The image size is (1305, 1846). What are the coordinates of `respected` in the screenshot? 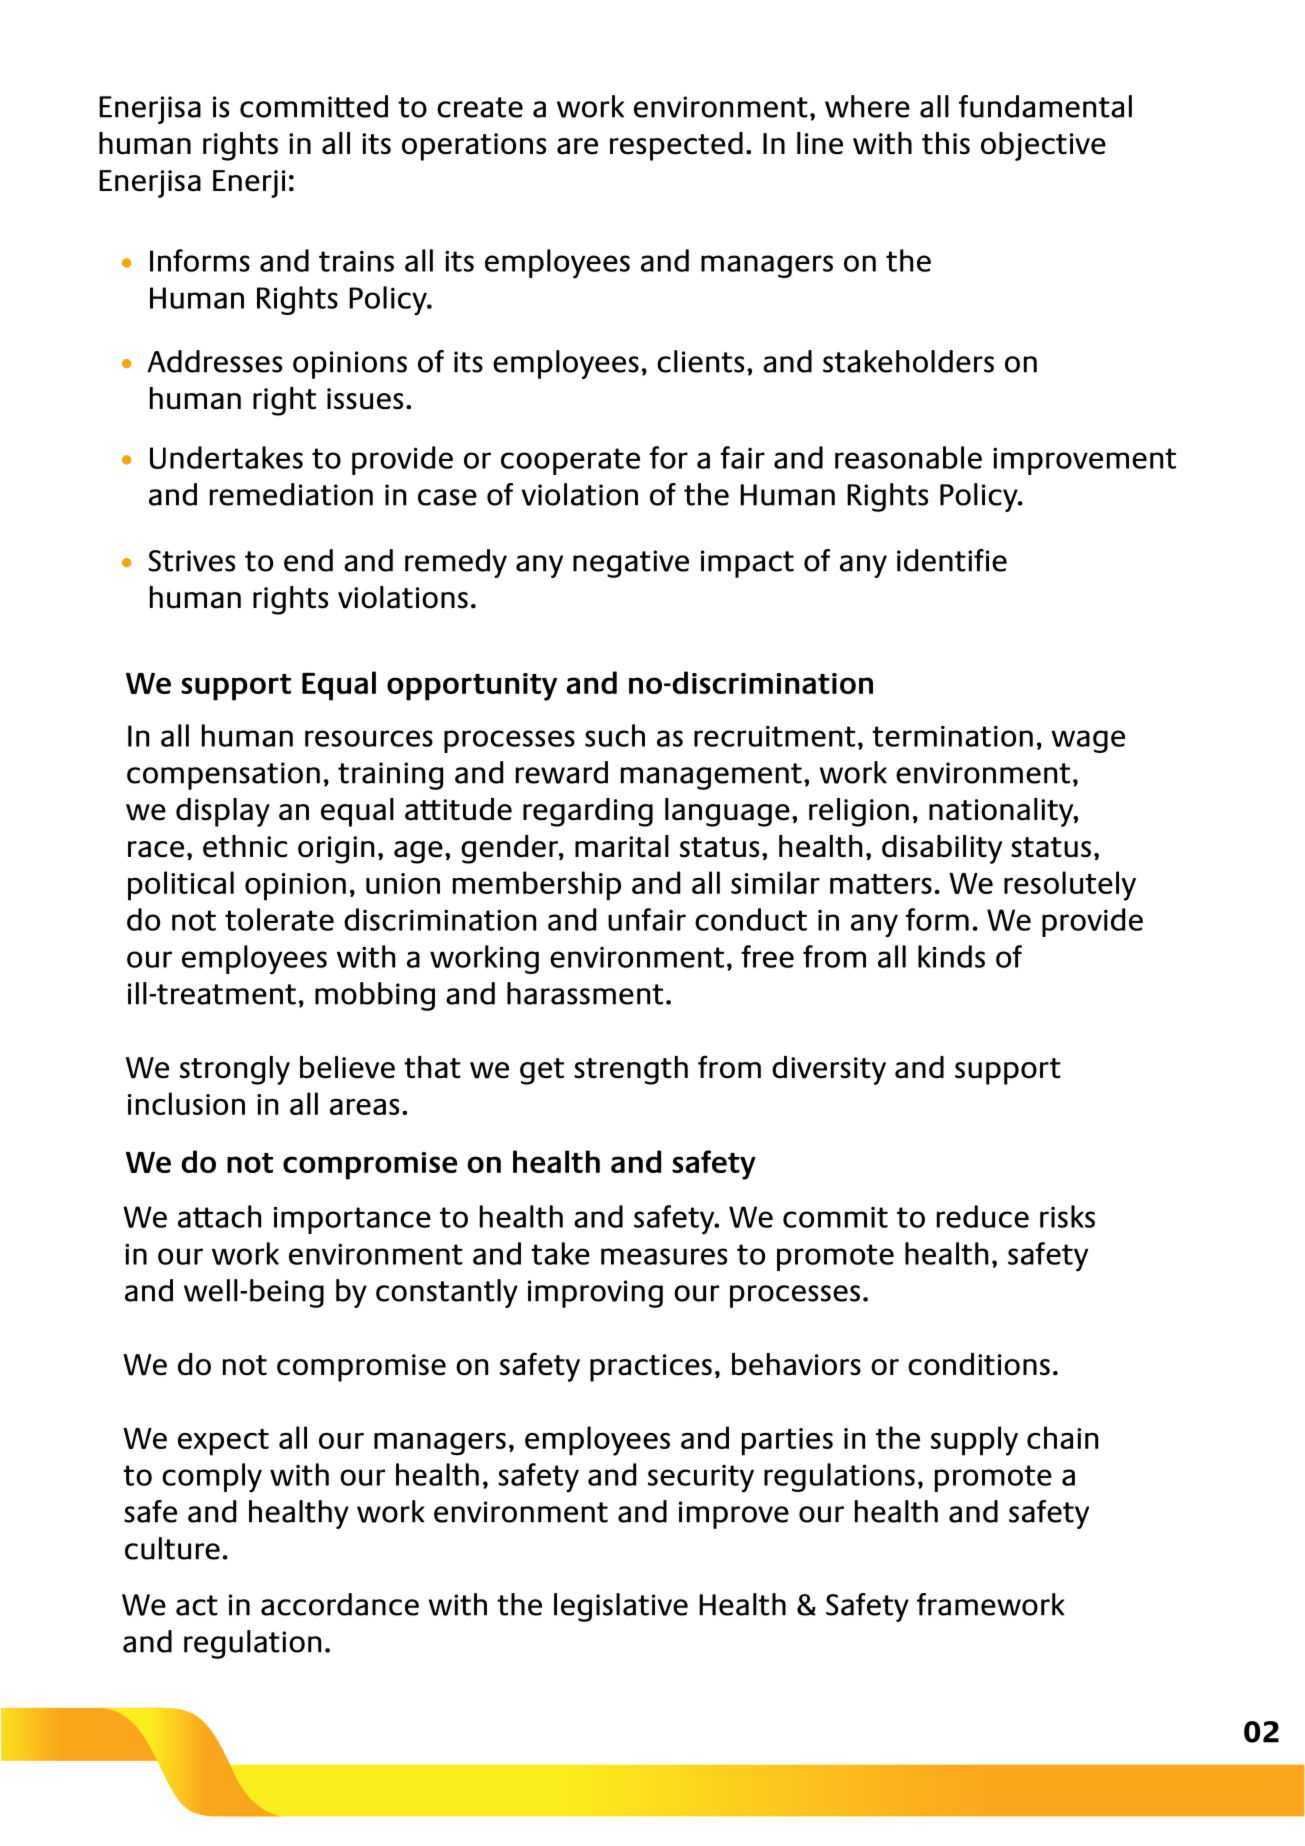 It's located at (676, 146).
